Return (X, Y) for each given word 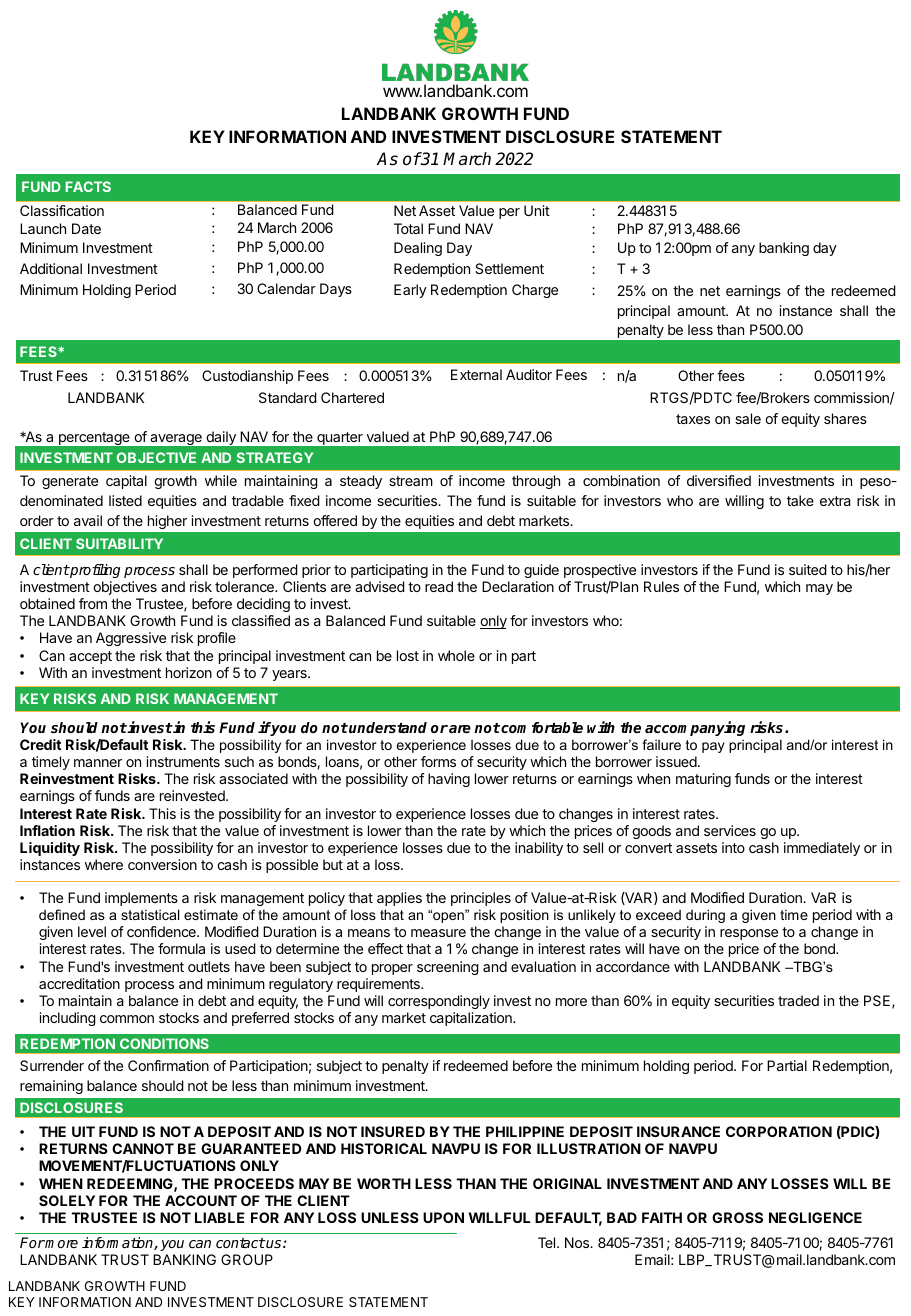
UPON (443, 1217)
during (705, 916)
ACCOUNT (201, 1200)
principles (481, 899)
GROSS (737, 1217)
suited (808, 569)
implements (141, 899)
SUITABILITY (119, 543)
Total (408, 228)
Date (86, 228)
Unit (537, 210)
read (439, 586)
